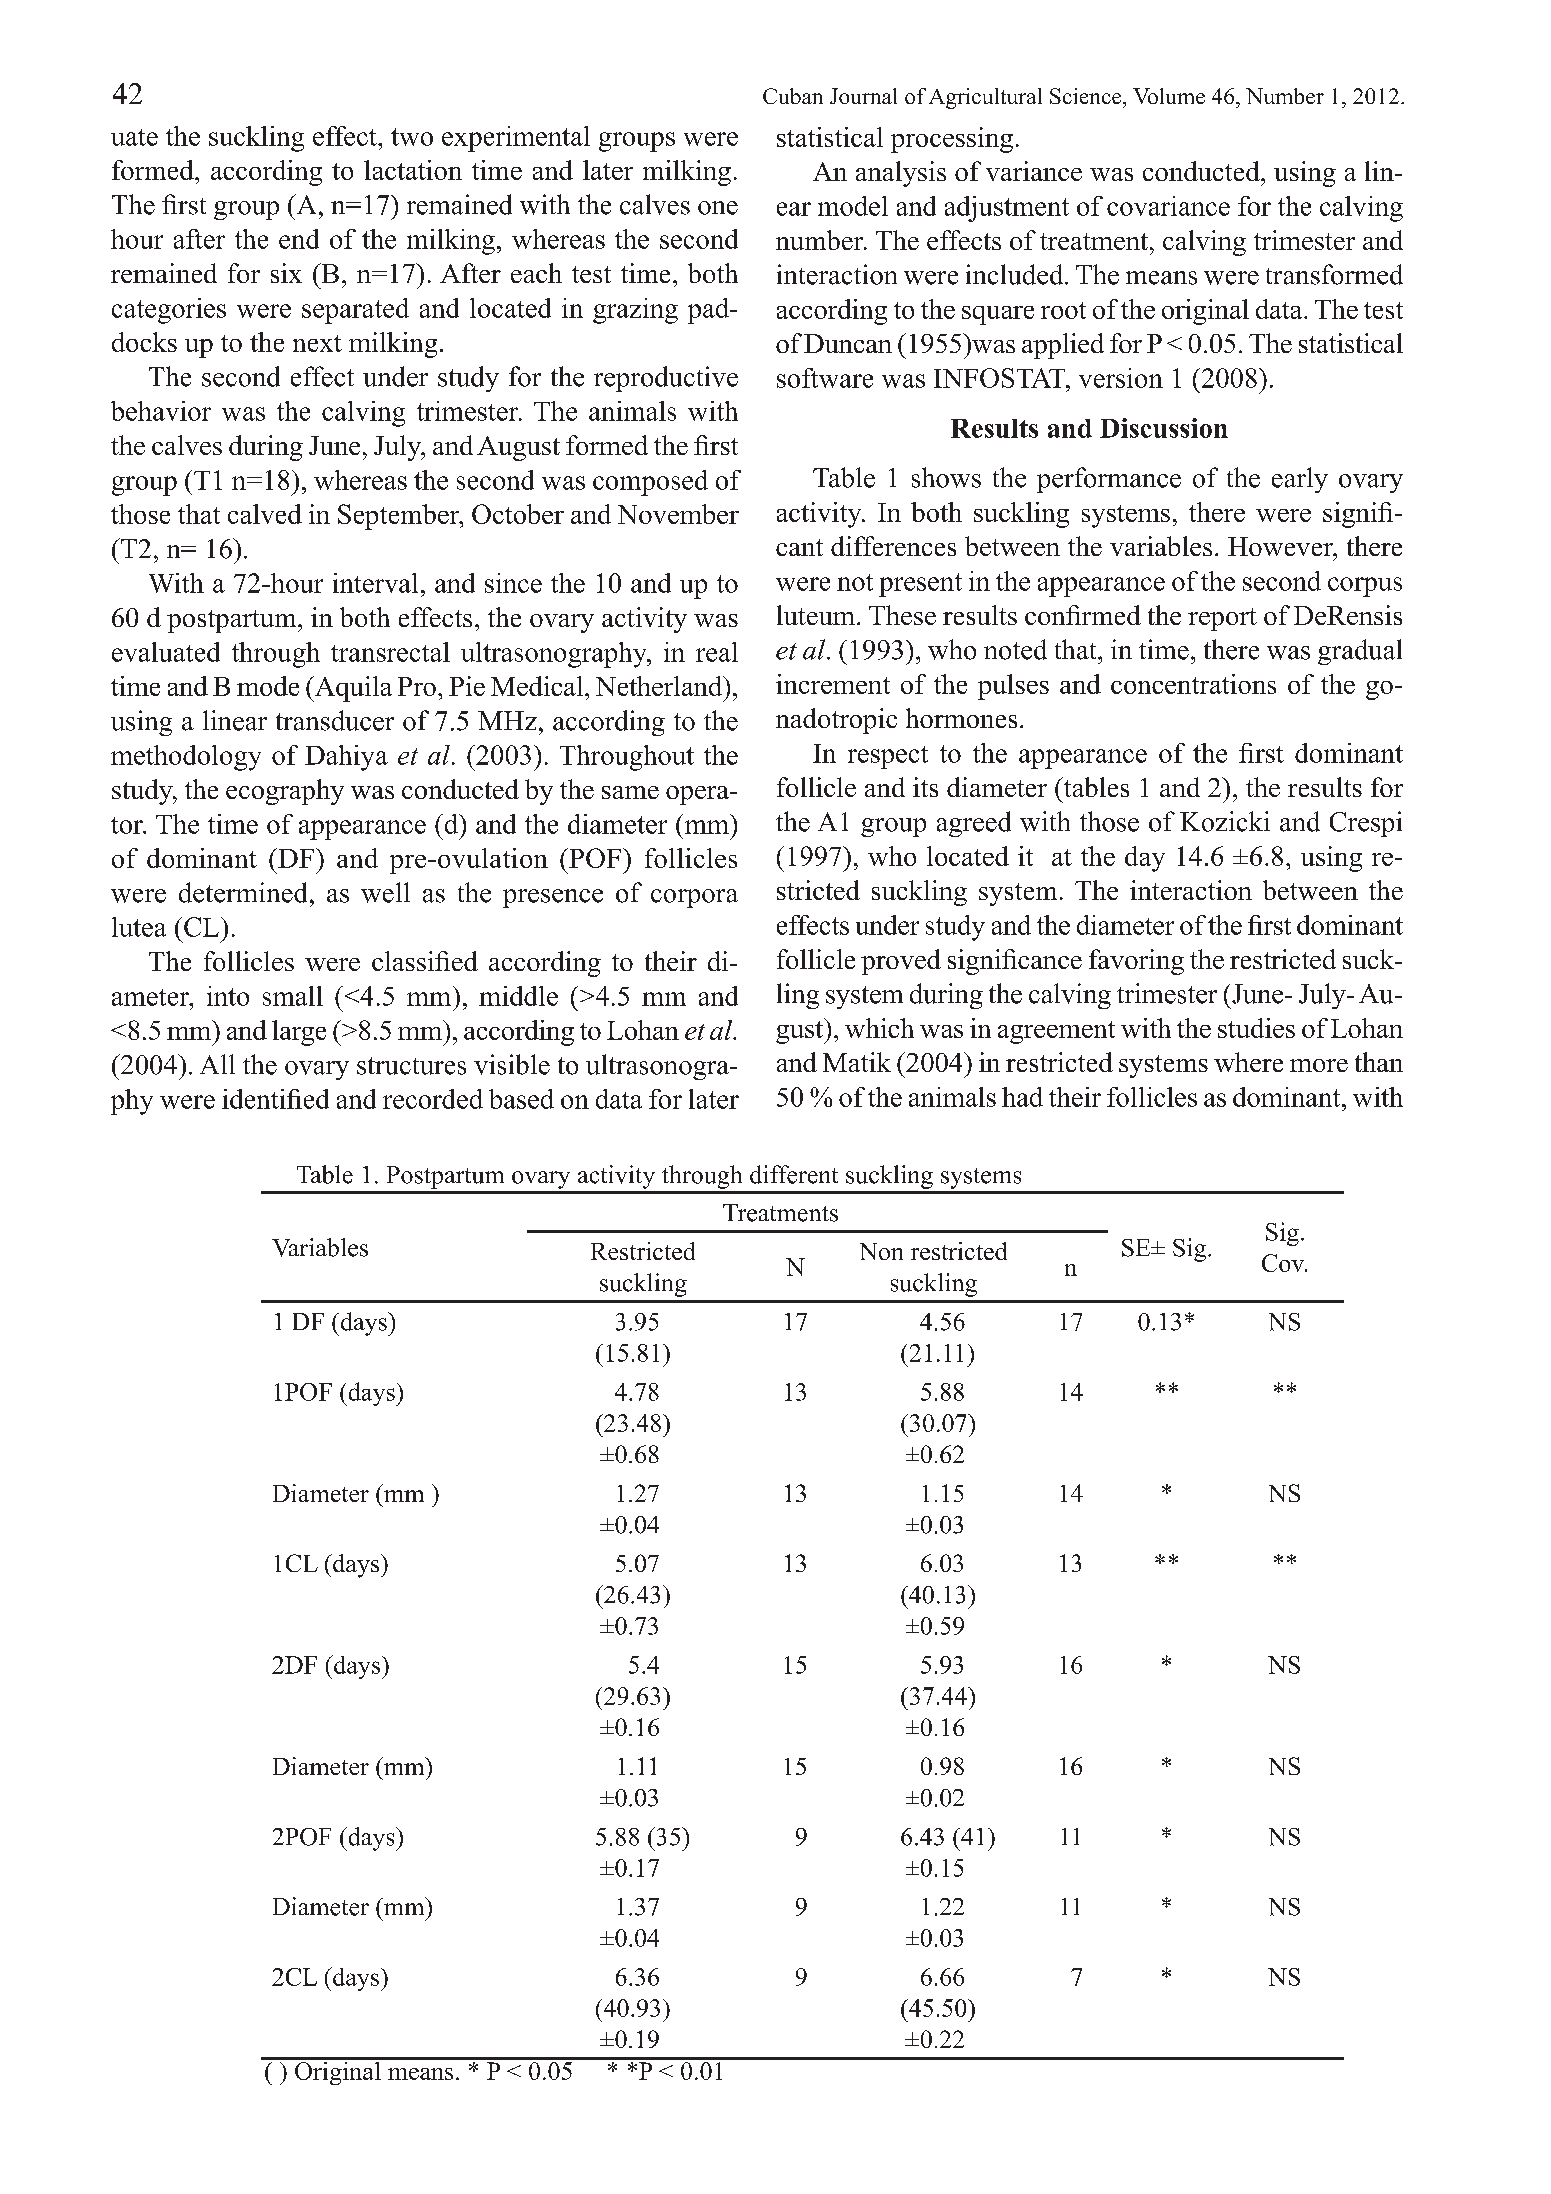 The image size is (1551, 2194). Describe the element at coordinates (848, 343) in the image. I see `Duncan` at that location.
